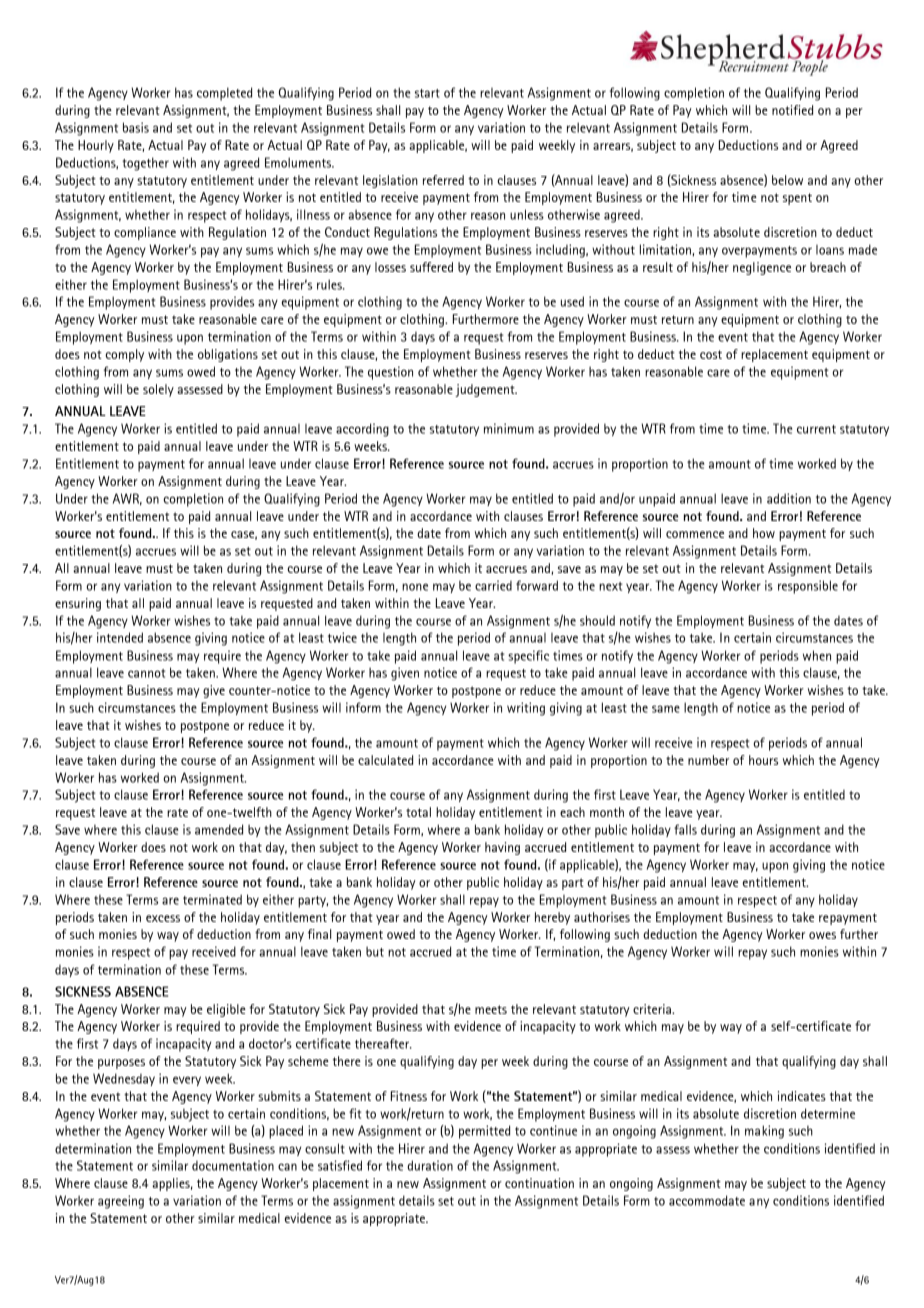 The image size is (924, 1308). Describe the element at coordinates (427, 93) in the image. I see `start` at that location.
